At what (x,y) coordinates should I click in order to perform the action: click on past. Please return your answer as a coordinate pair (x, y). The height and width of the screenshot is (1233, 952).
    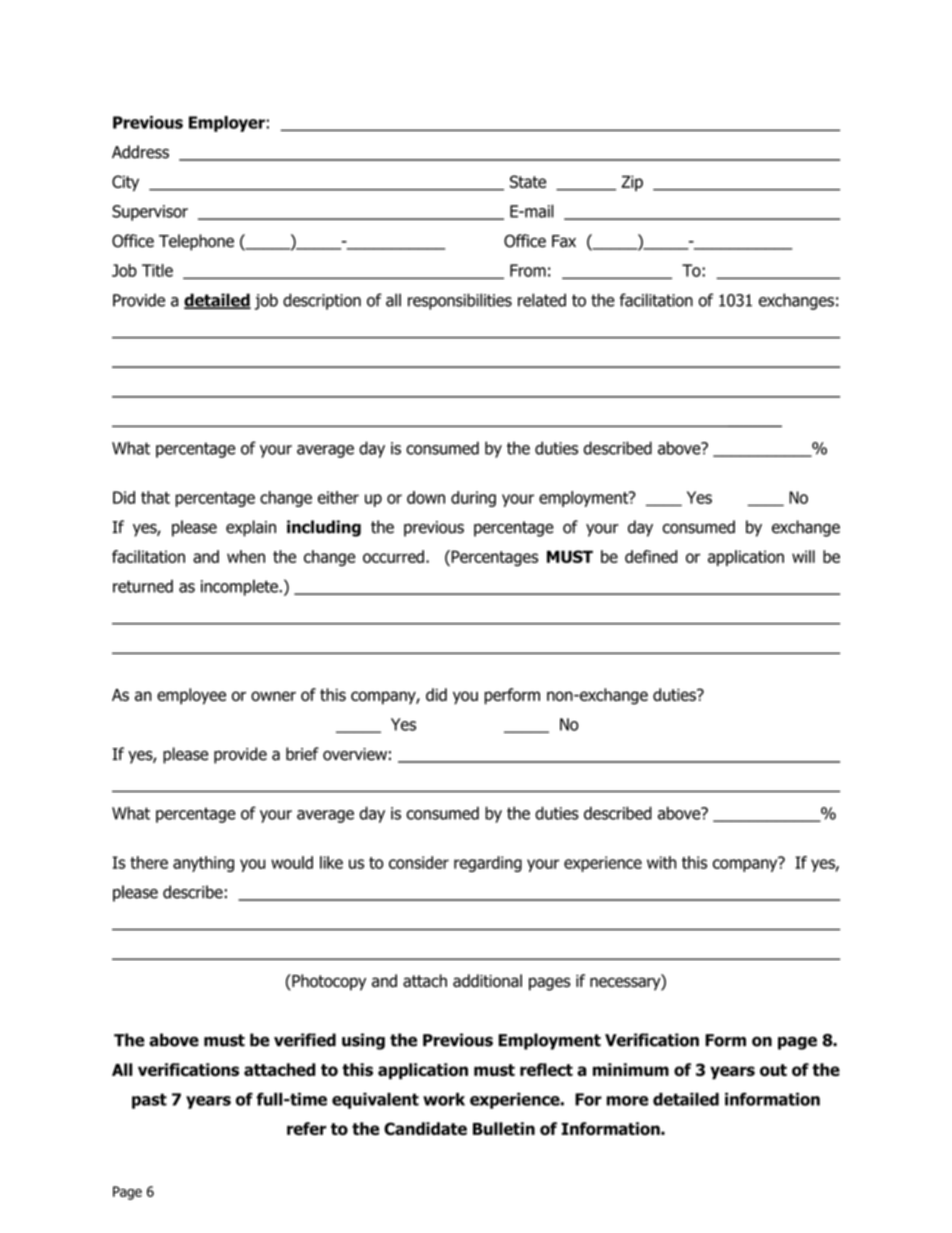
    Looking at the image, I should click on (149, 1101).
